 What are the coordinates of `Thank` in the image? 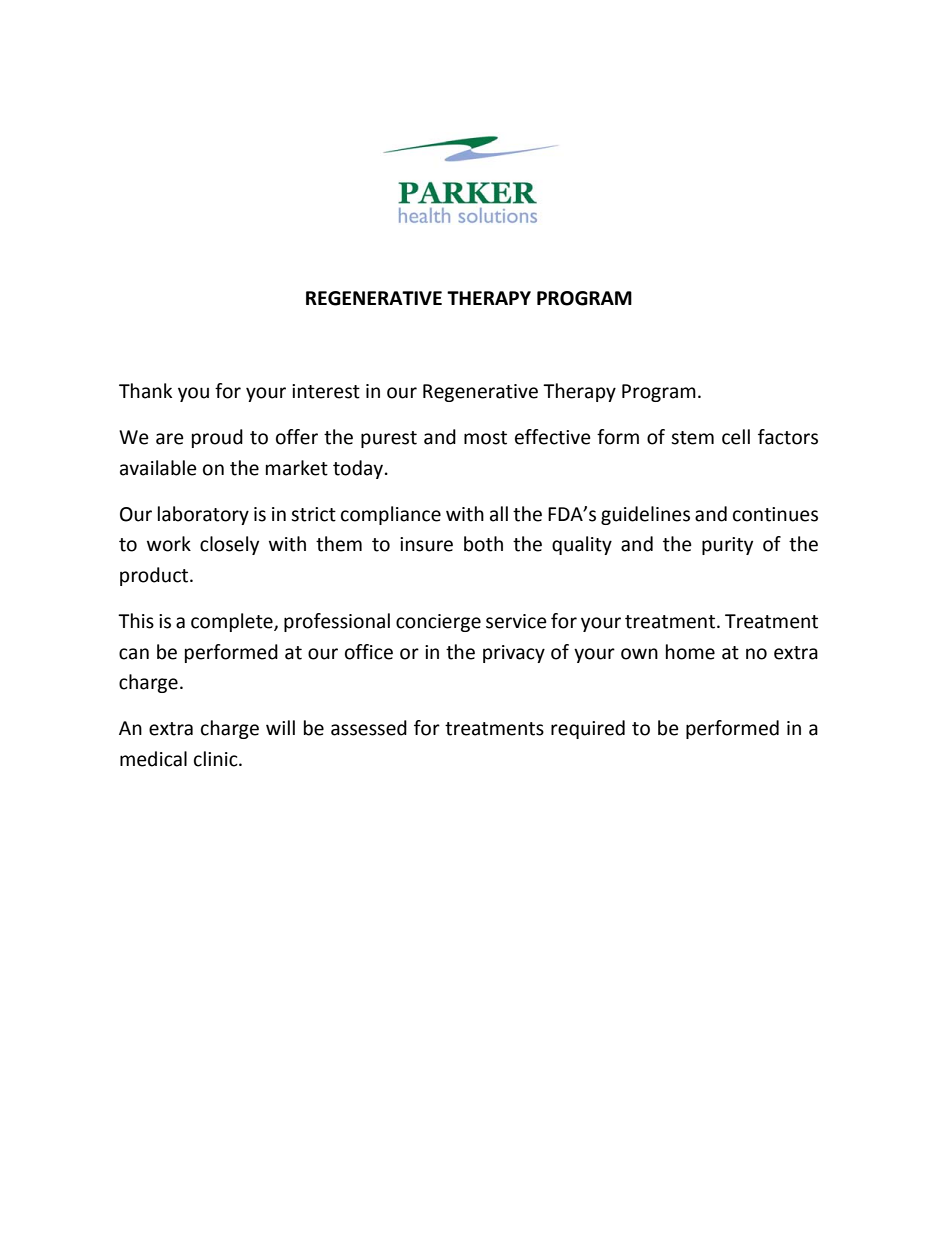 It's located at (145, 391).
